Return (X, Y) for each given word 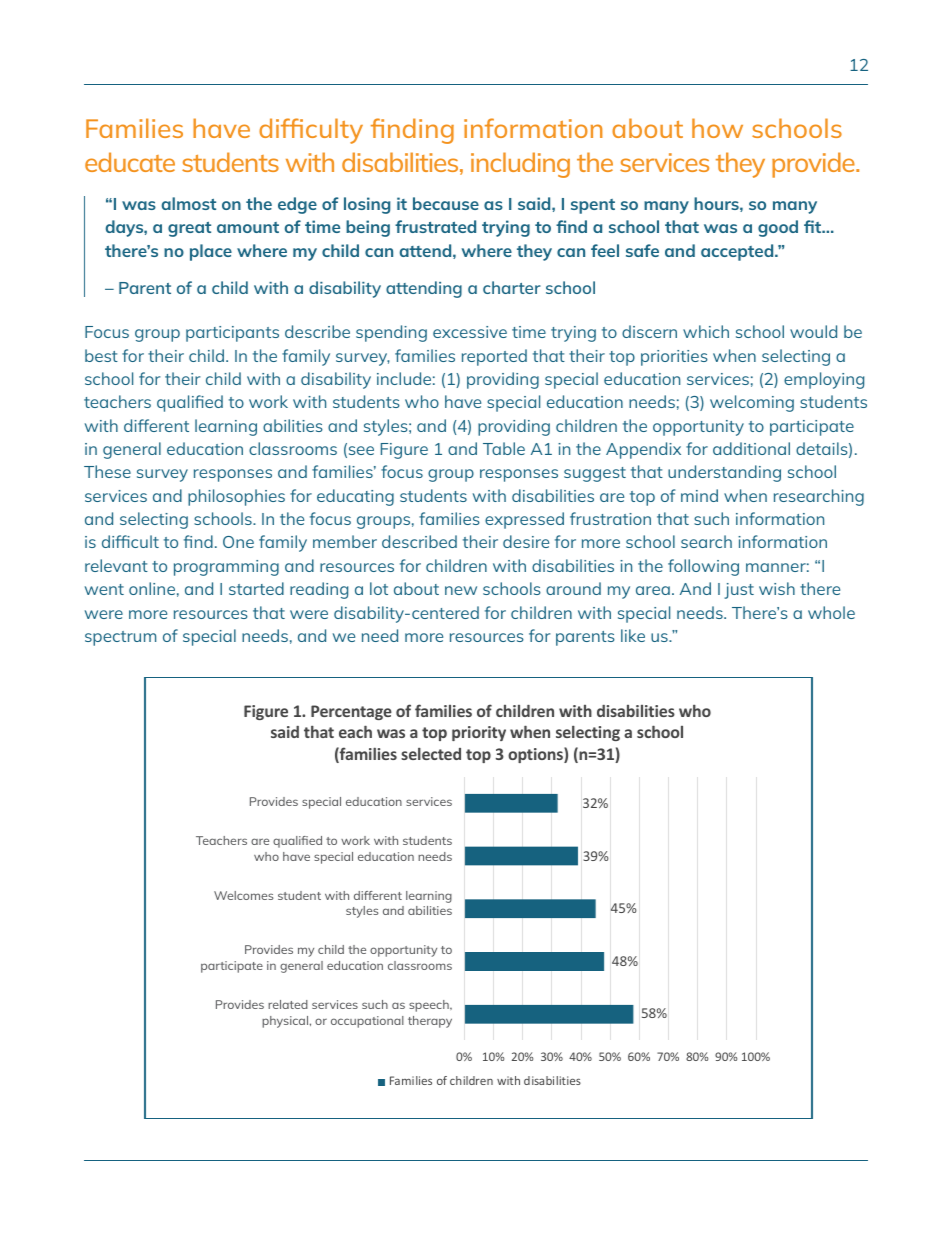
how (717, 128)
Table (504, 448)
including (520, 165)
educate (130, 162)
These (107, 471)
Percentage (351, 712)
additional (751, 448)
